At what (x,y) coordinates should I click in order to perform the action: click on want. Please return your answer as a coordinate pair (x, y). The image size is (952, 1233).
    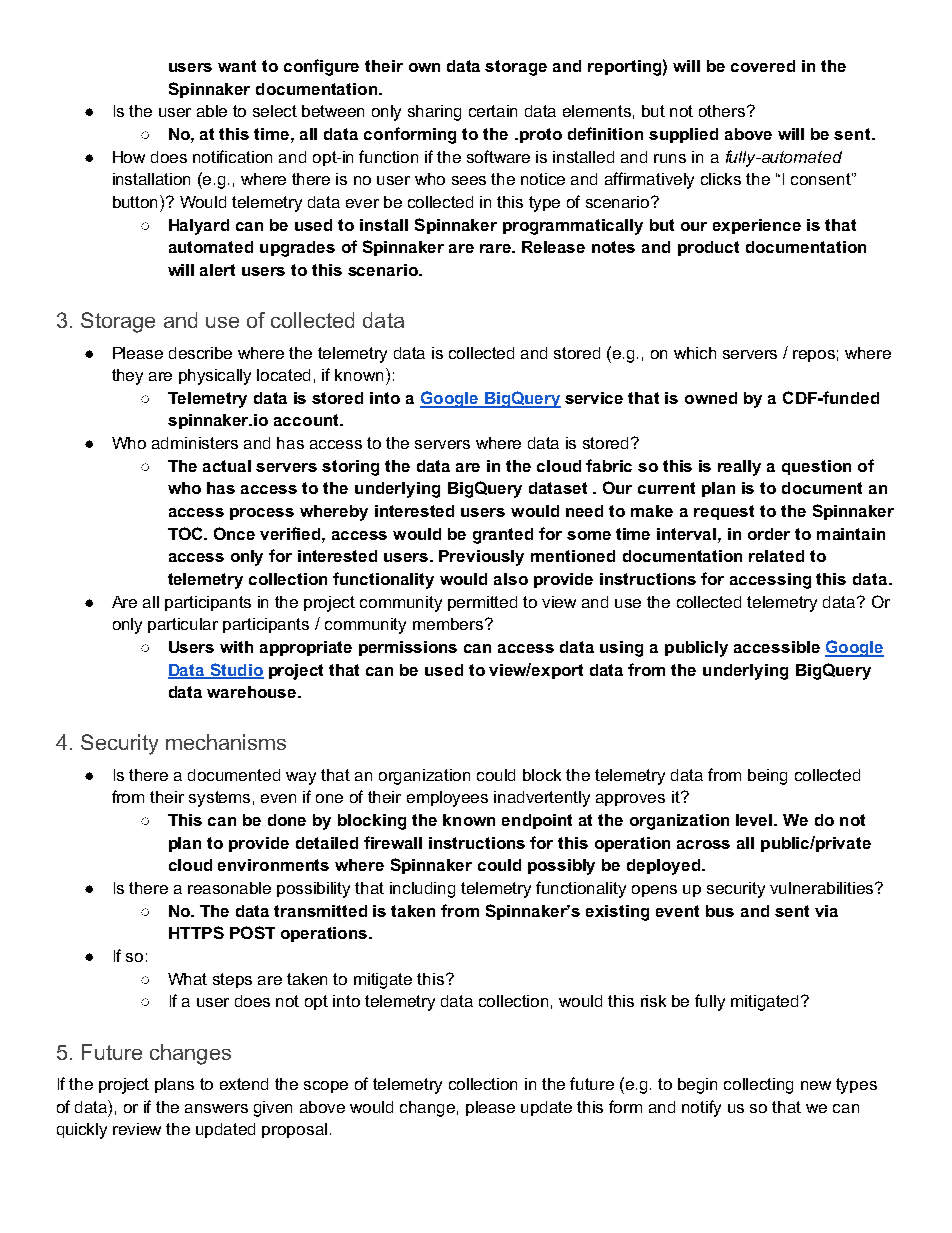
    Looking at the image, I should click on (237, 66).
